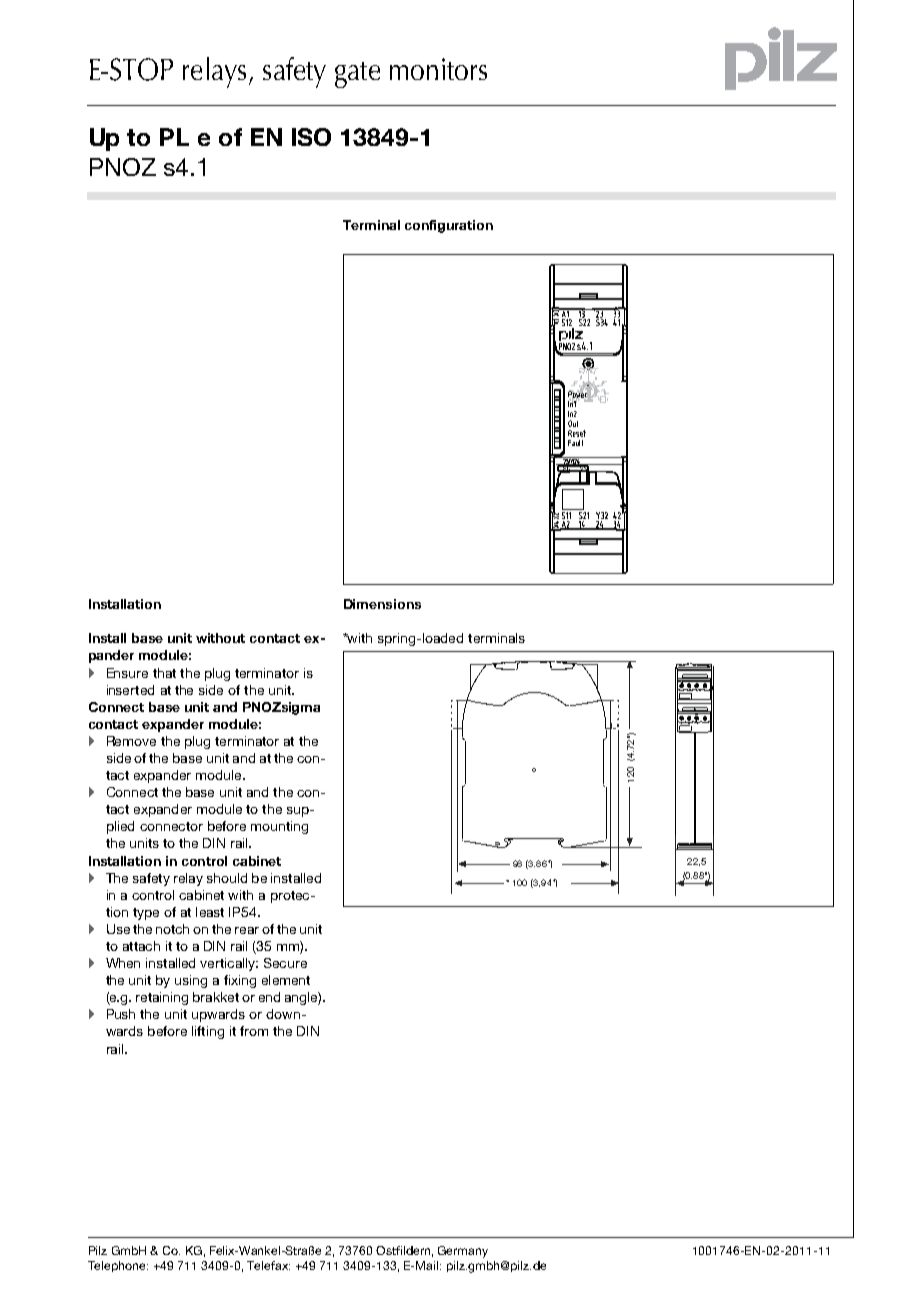 The image size is (924, 1308). Describe the element at coordinates (382, 604) in the screenshot. I see `Dimensions` at that location.
